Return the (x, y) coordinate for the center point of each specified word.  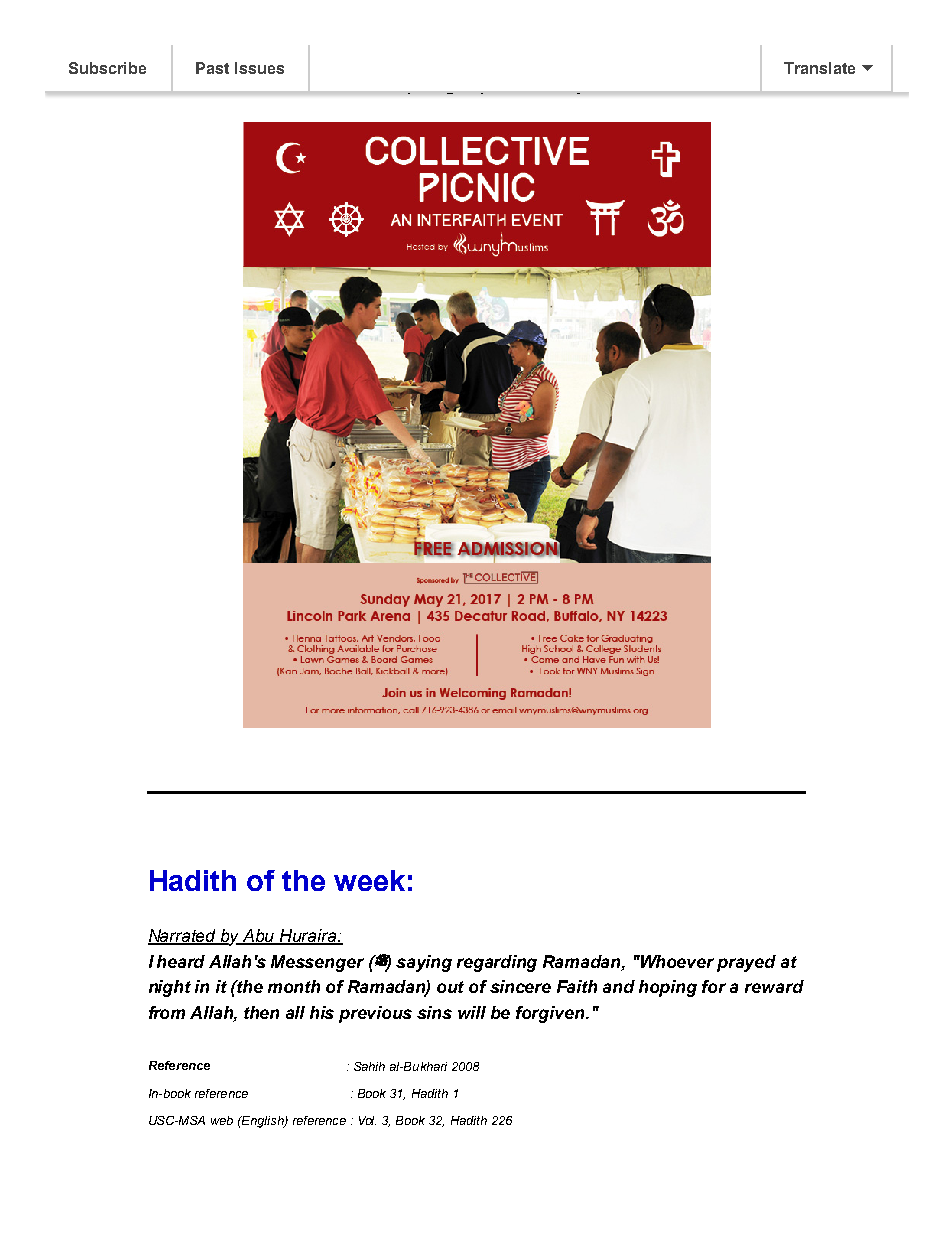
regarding (497, 963)
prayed (746, 963)
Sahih (369, 1066)
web (222, 1120)
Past (212, 68)
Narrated (183, 937)
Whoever (676, 961)
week (369, 880)
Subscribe (107, 68)
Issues (259, 68)
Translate (819, 68)
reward (774, 986)
